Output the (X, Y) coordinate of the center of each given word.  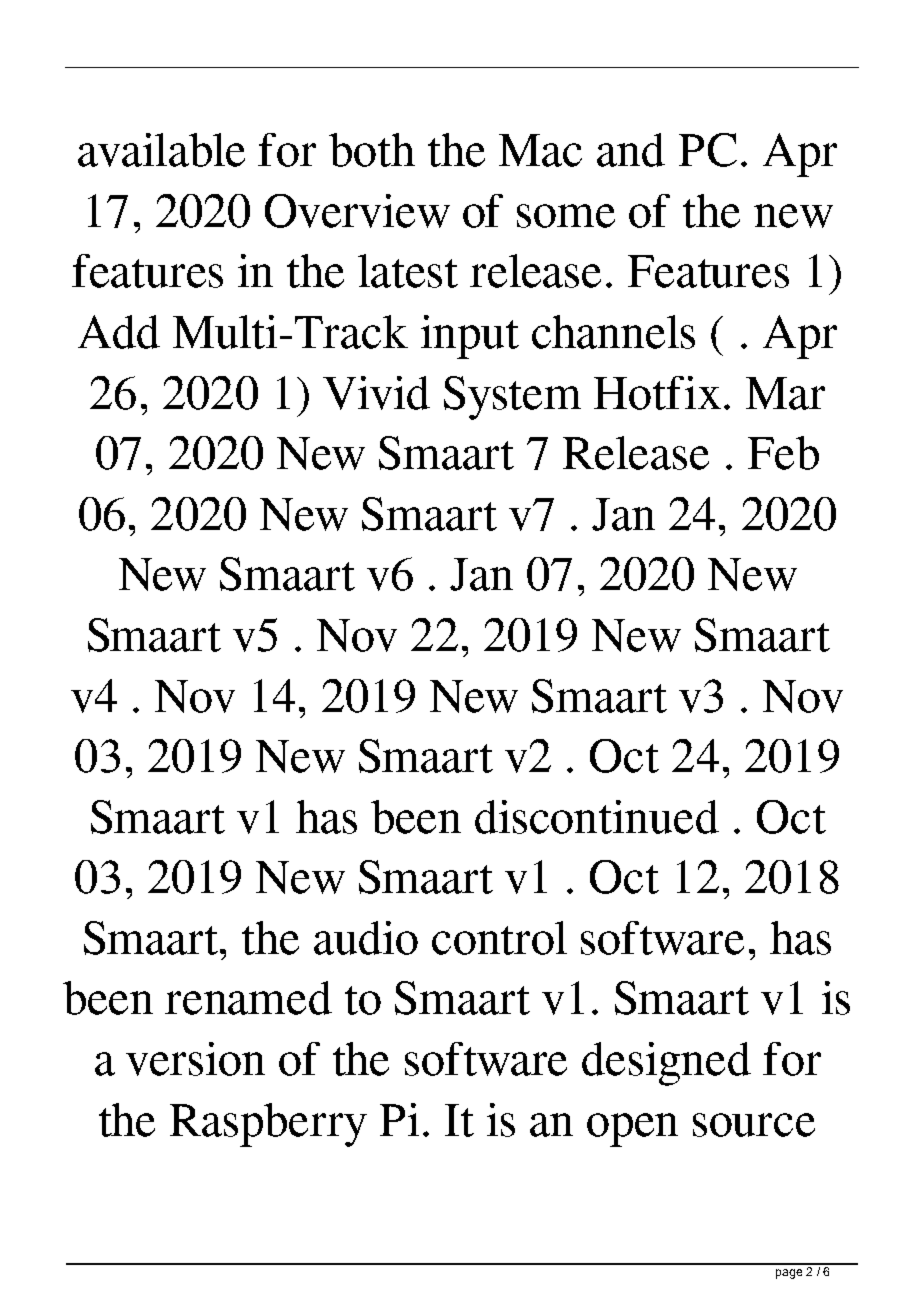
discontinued (597, 817)
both (372, 150)
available (161, 150)
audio (366, 938)
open (632, 1130)
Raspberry (268, 1125)
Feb (783, 453)
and (631, 150)
